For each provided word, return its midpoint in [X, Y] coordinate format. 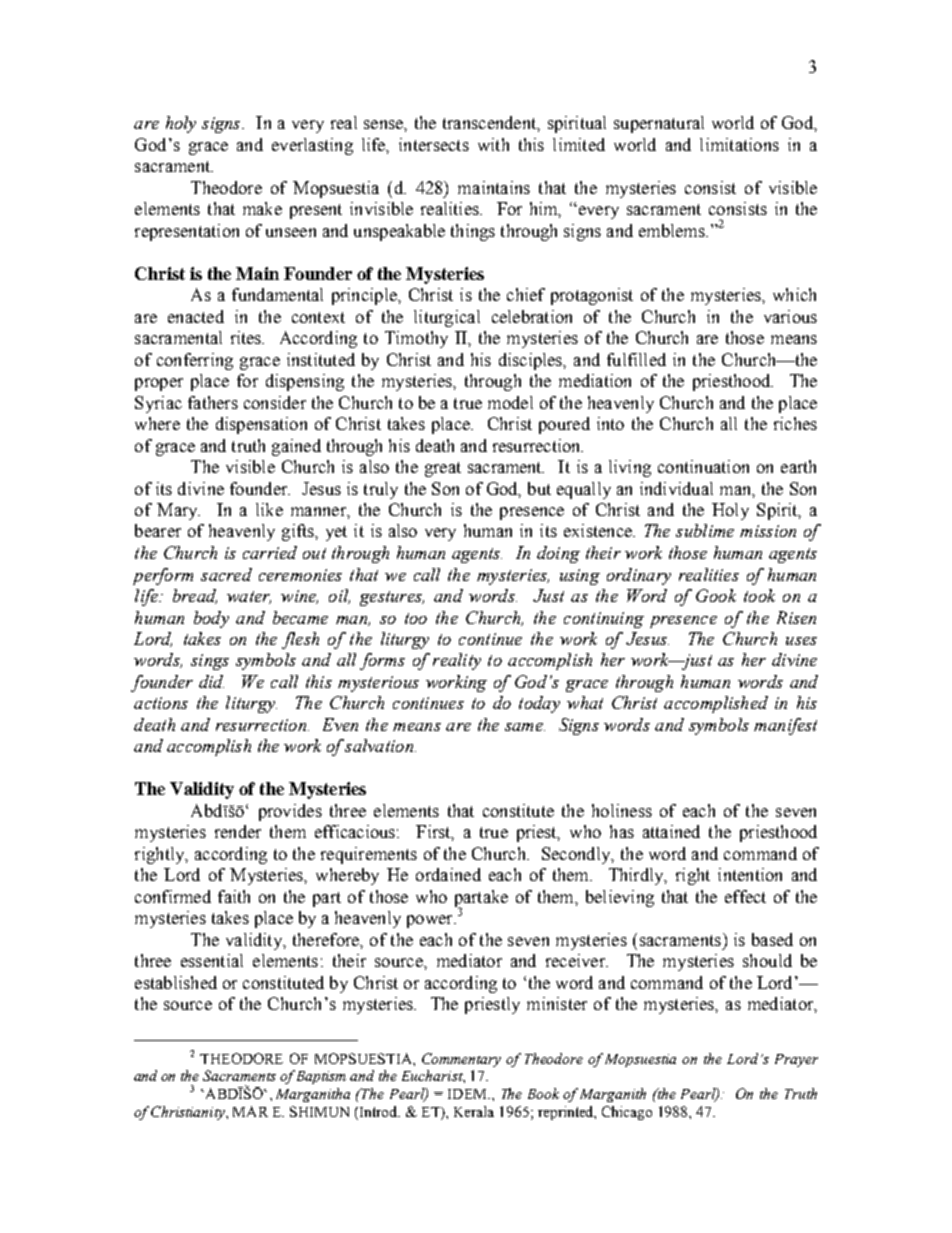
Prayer [796, 1060]
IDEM [468, 1094]
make [262, 208]
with [493, 144]
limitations [739, 144]
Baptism [321, 1077]
